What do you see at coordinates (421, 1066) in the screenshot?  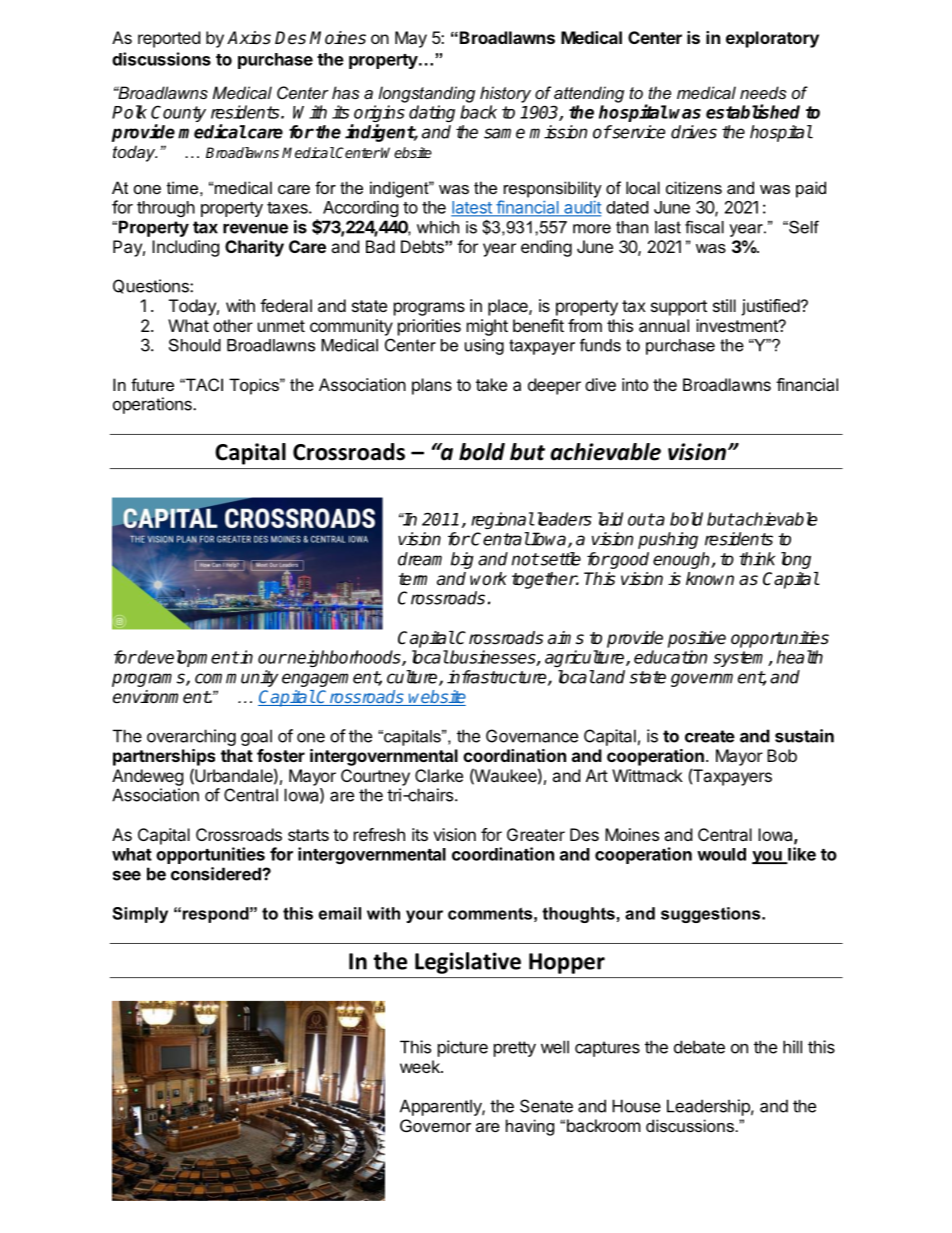 I see `week` at bounding box center [421, 1066].
